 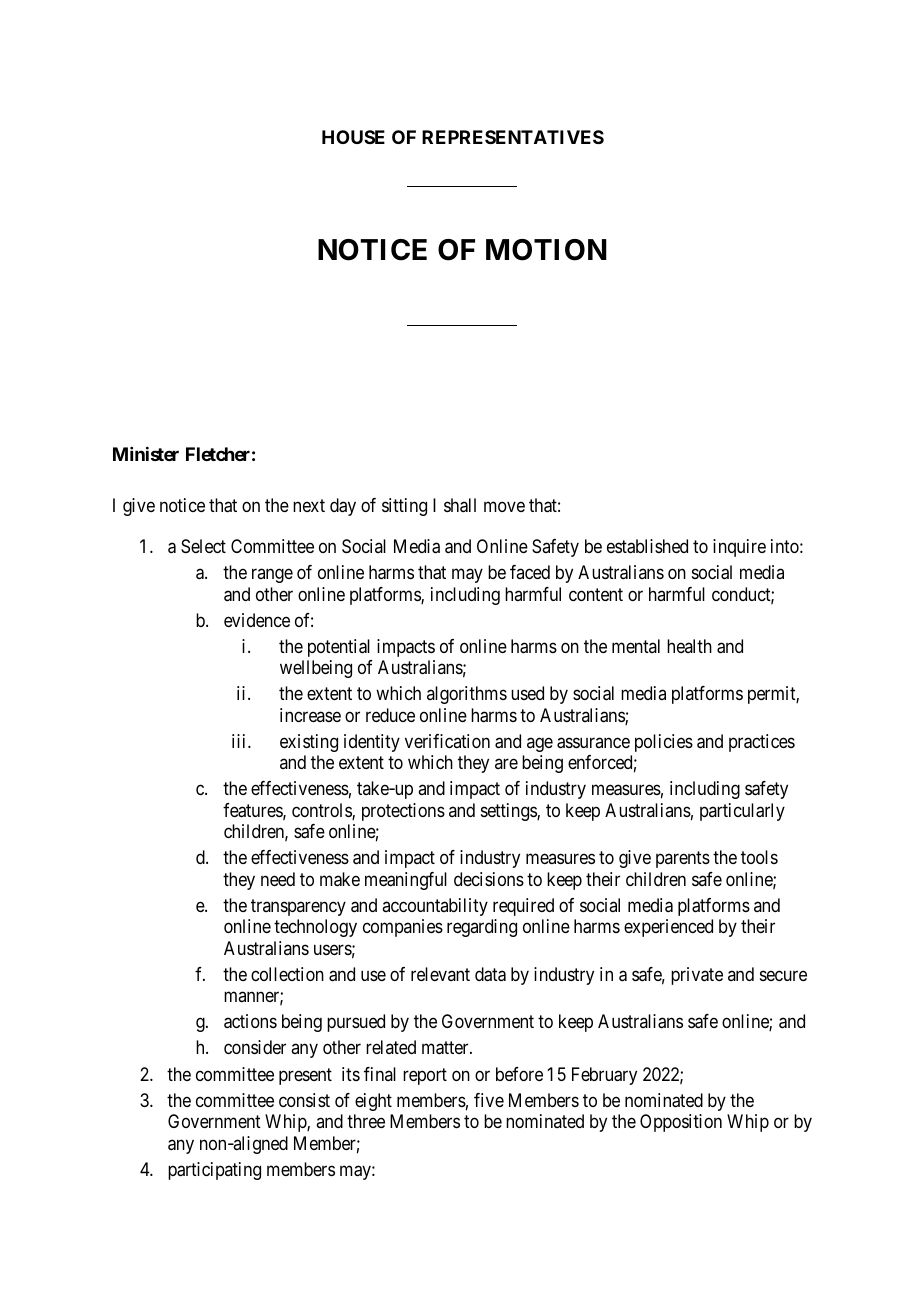 I want to click on MOTION, so click(x=546, y=250).
